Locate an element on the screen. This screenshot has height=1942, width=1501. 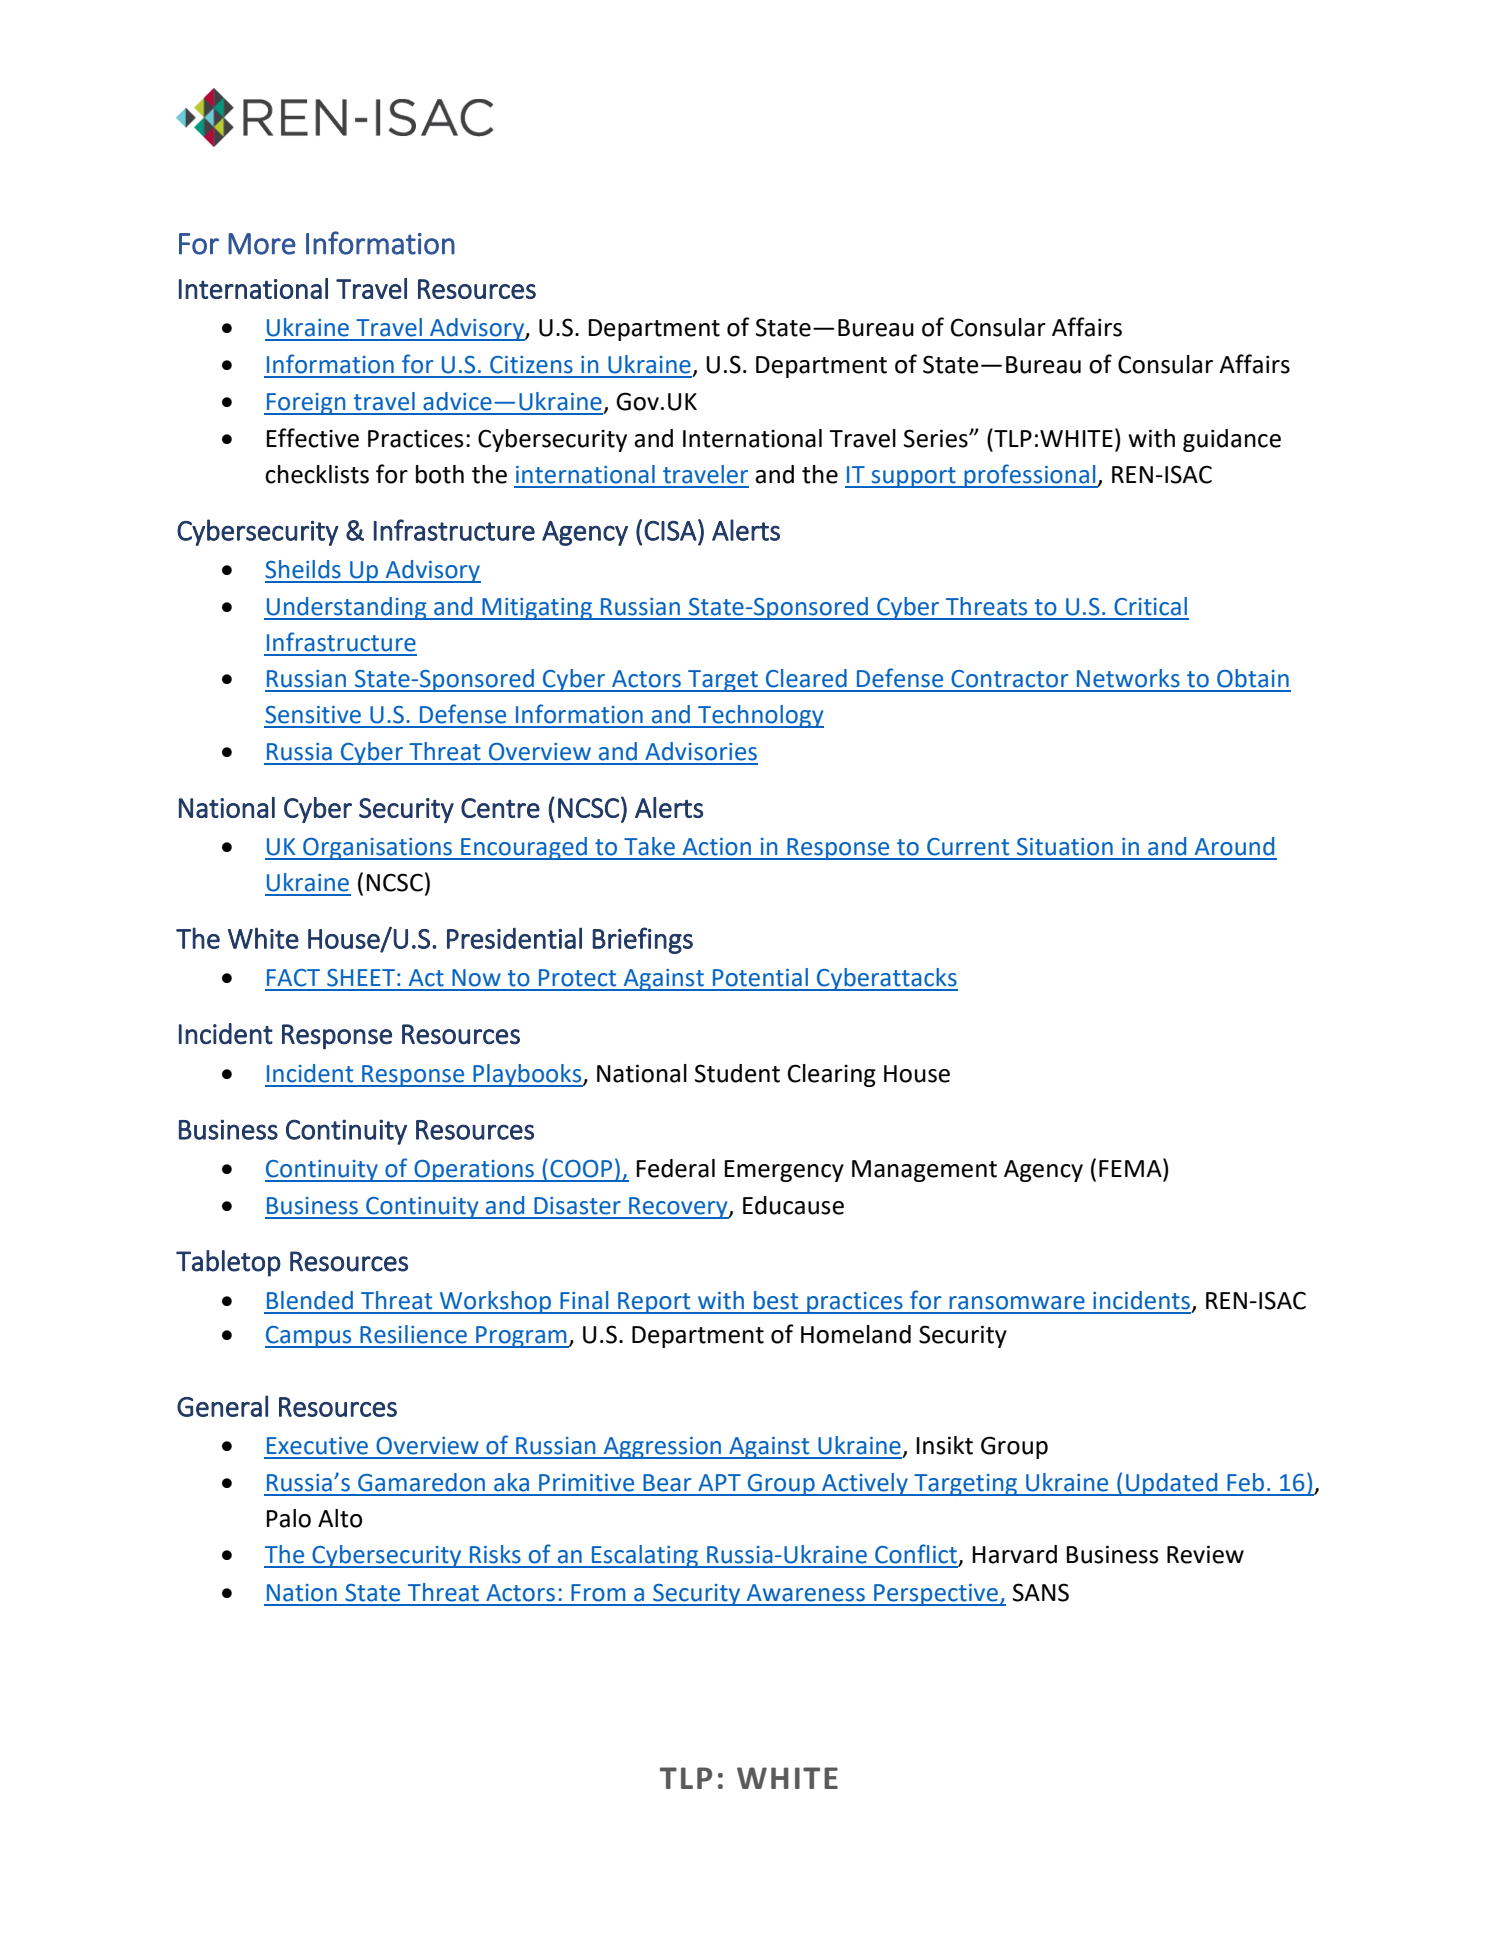
FEMA is located at coordinates (1131, 1167).
